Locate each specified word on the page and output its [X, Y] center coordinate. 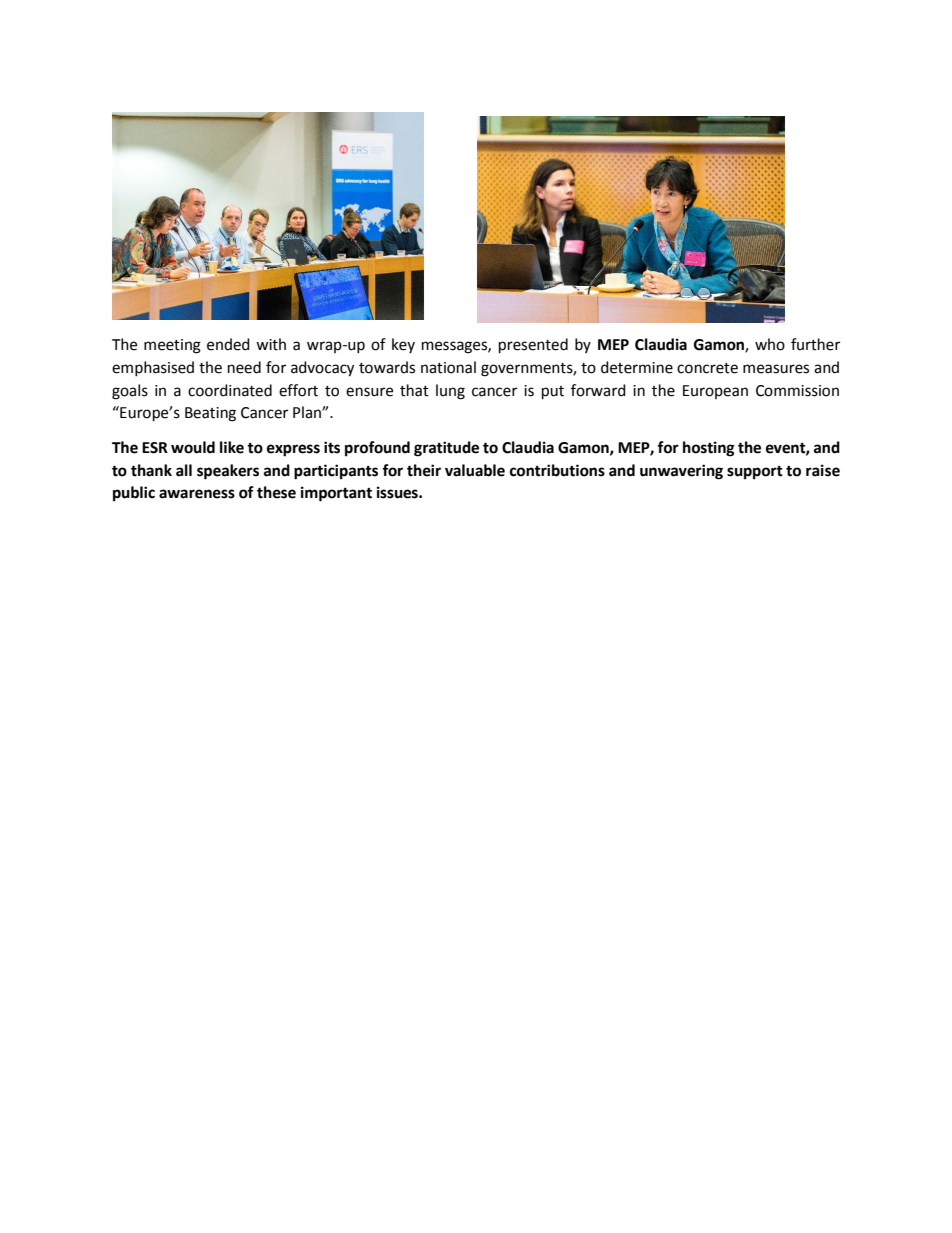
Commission [797, 391]
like [232, 447]
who [770, 344]
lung [450, 392]
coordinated [230, 390]
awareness [197, 494]
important [336, 494]
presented [533, 346]
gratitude [446, 449]
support [755, 473]
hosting [709, 449]
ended [228, 344]
